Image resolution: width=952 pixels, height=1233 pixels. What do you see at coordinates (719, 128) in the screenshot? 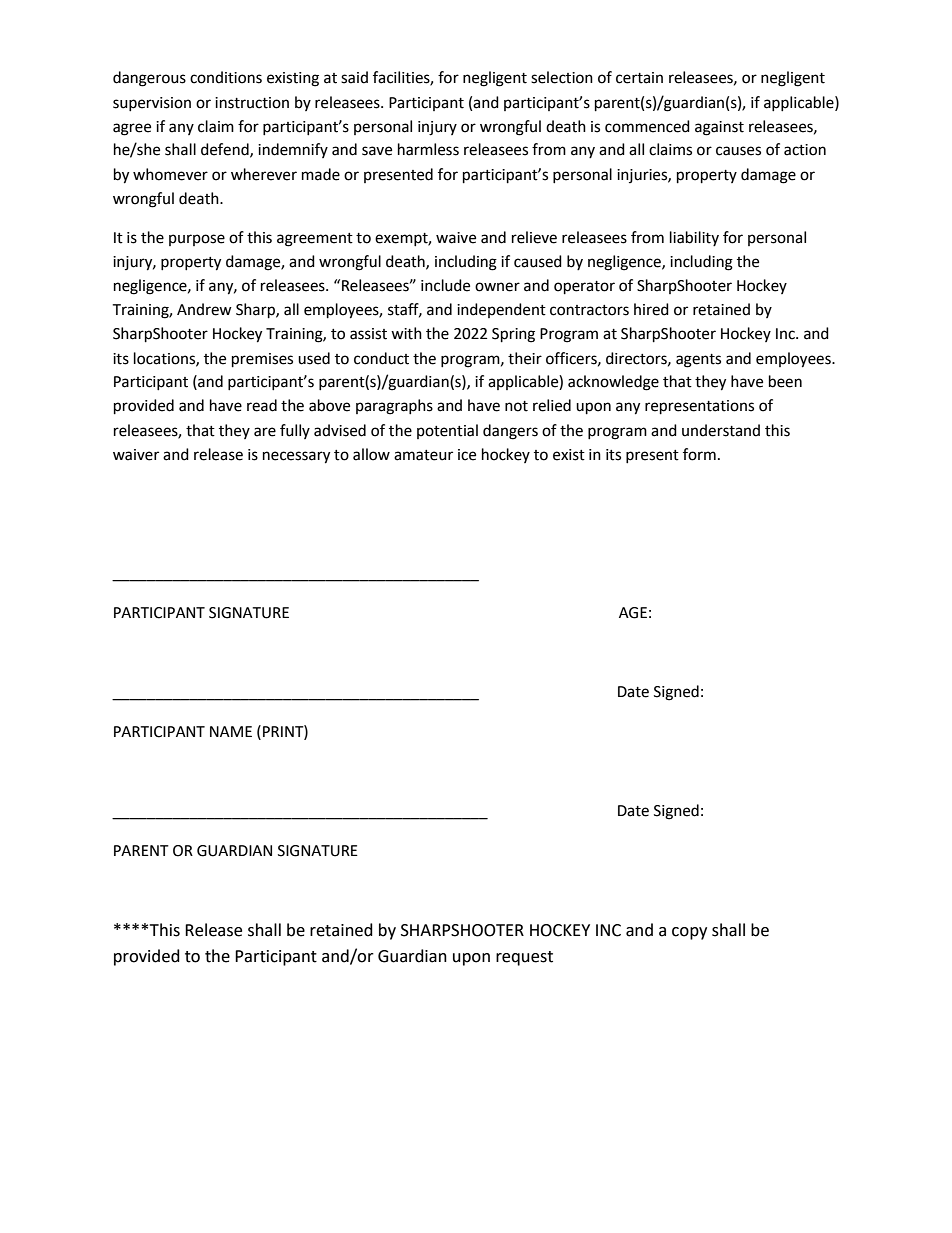
I see `against` at bounding box center [719, 128].
